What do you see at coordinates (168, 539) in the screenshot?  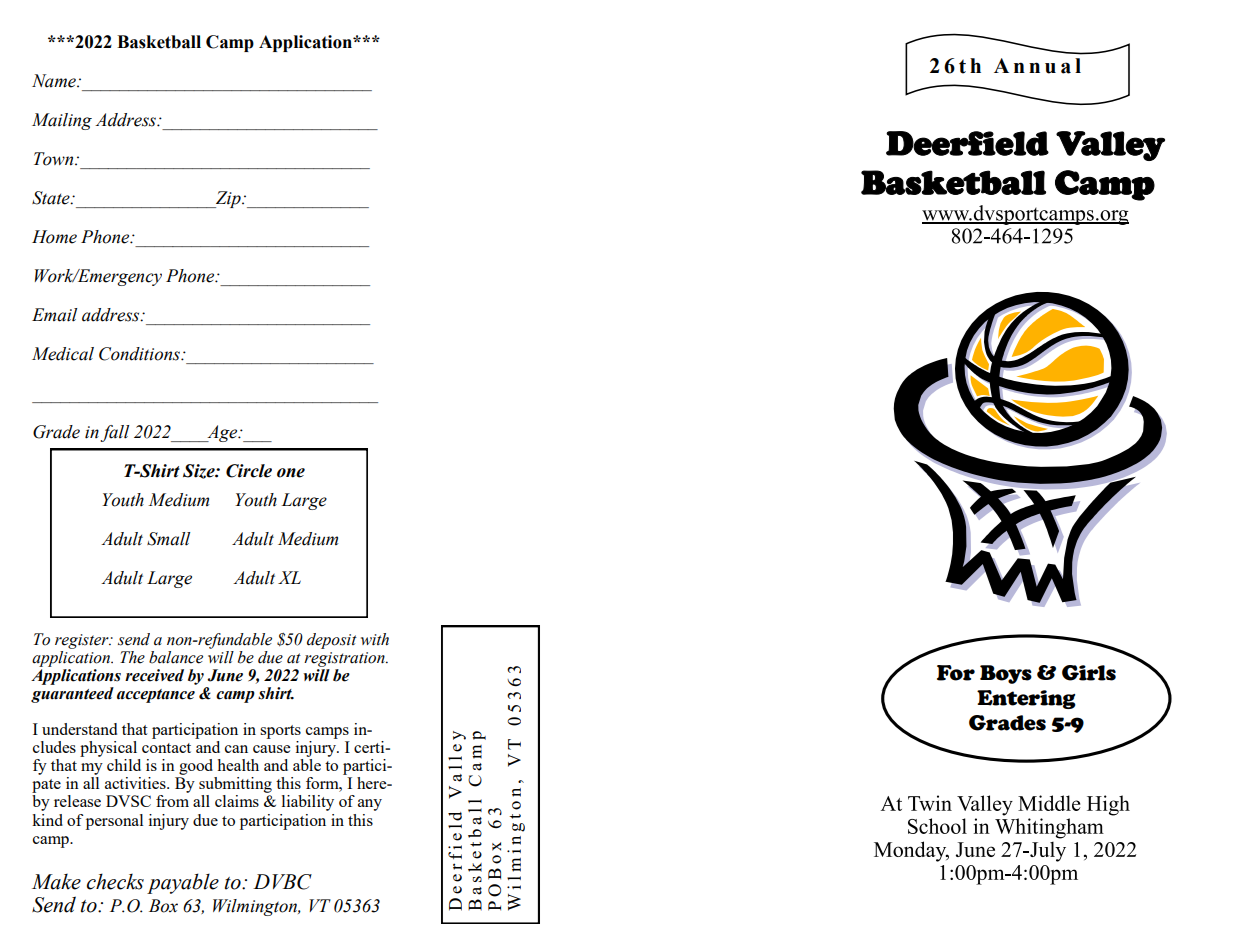 I see `Small` at bounding box center [168, 539].
